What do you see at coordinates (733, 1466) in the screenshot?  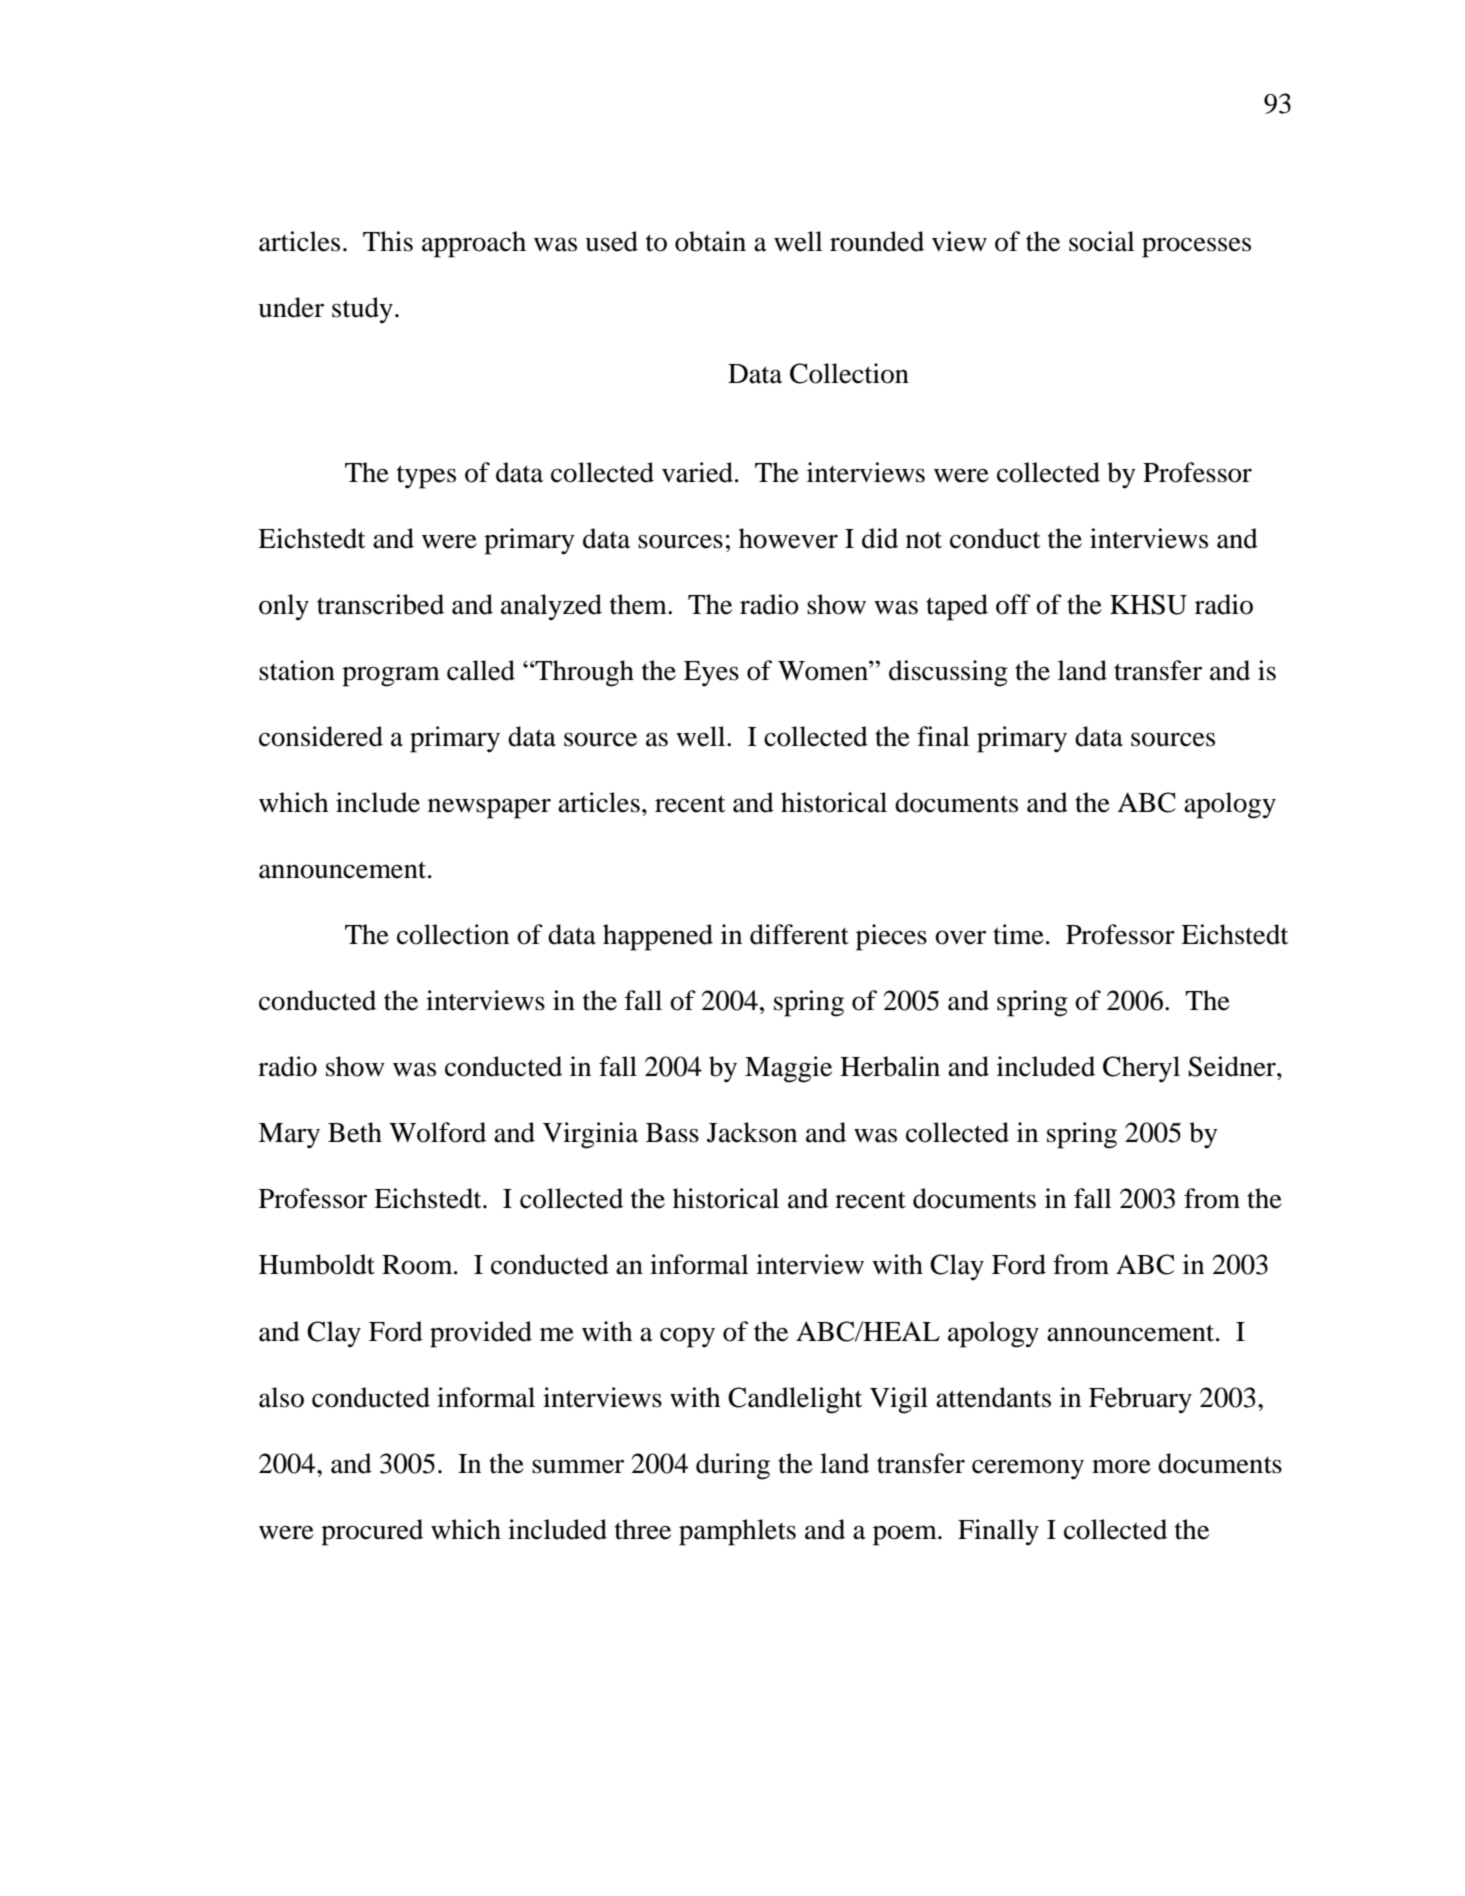 I see `during` at bounding box center [733, 1466].
